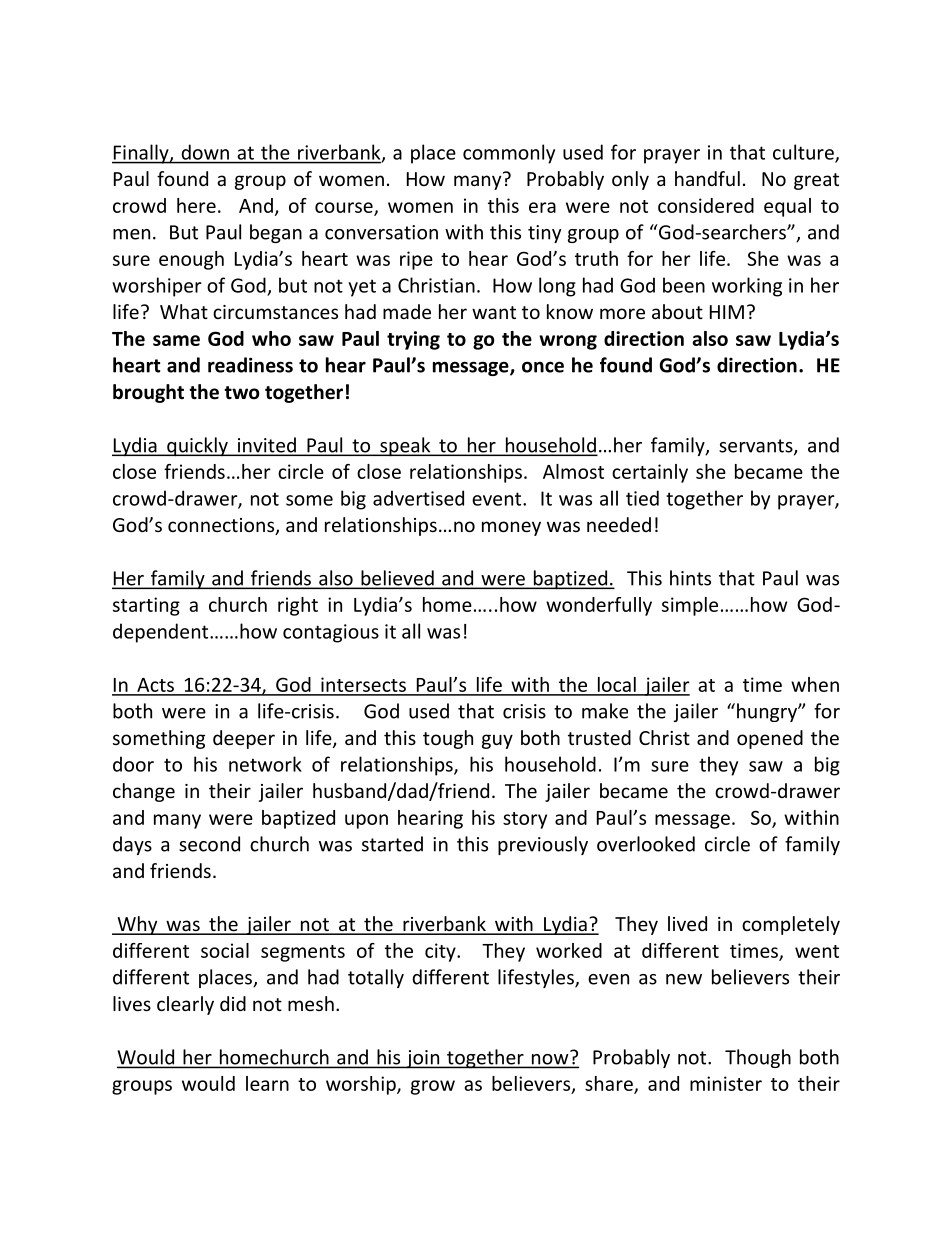 This screenshot has width=952, height=1233. What do you see at coordinates (707, 178) in the screenshot?
I see `handful` at bounding box center [707, 178].
